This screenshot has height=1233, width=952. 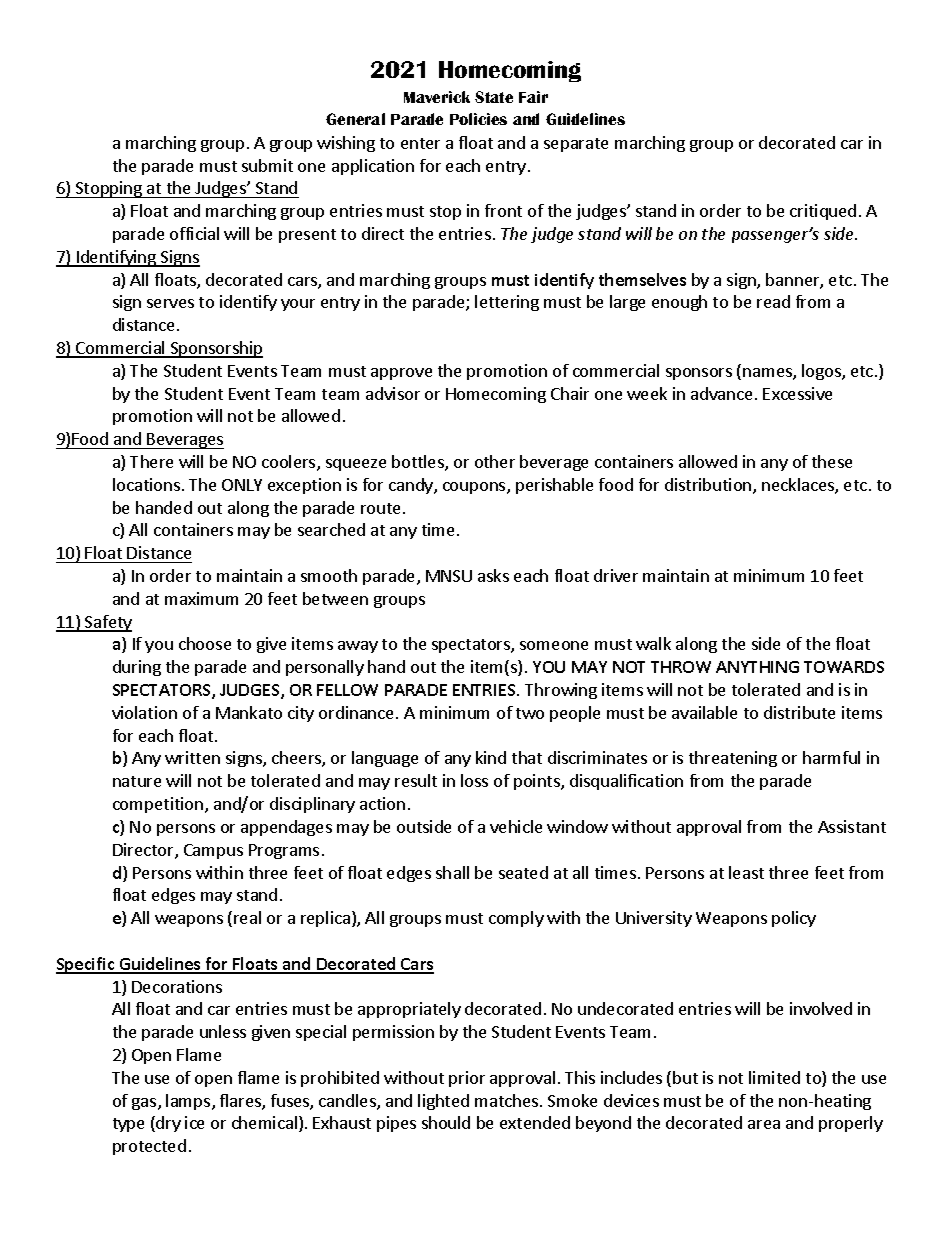 What do you see at coordinates (757, 667) in the screenshot?
I see `ANYTHING` at bounding box center [757, 667].
